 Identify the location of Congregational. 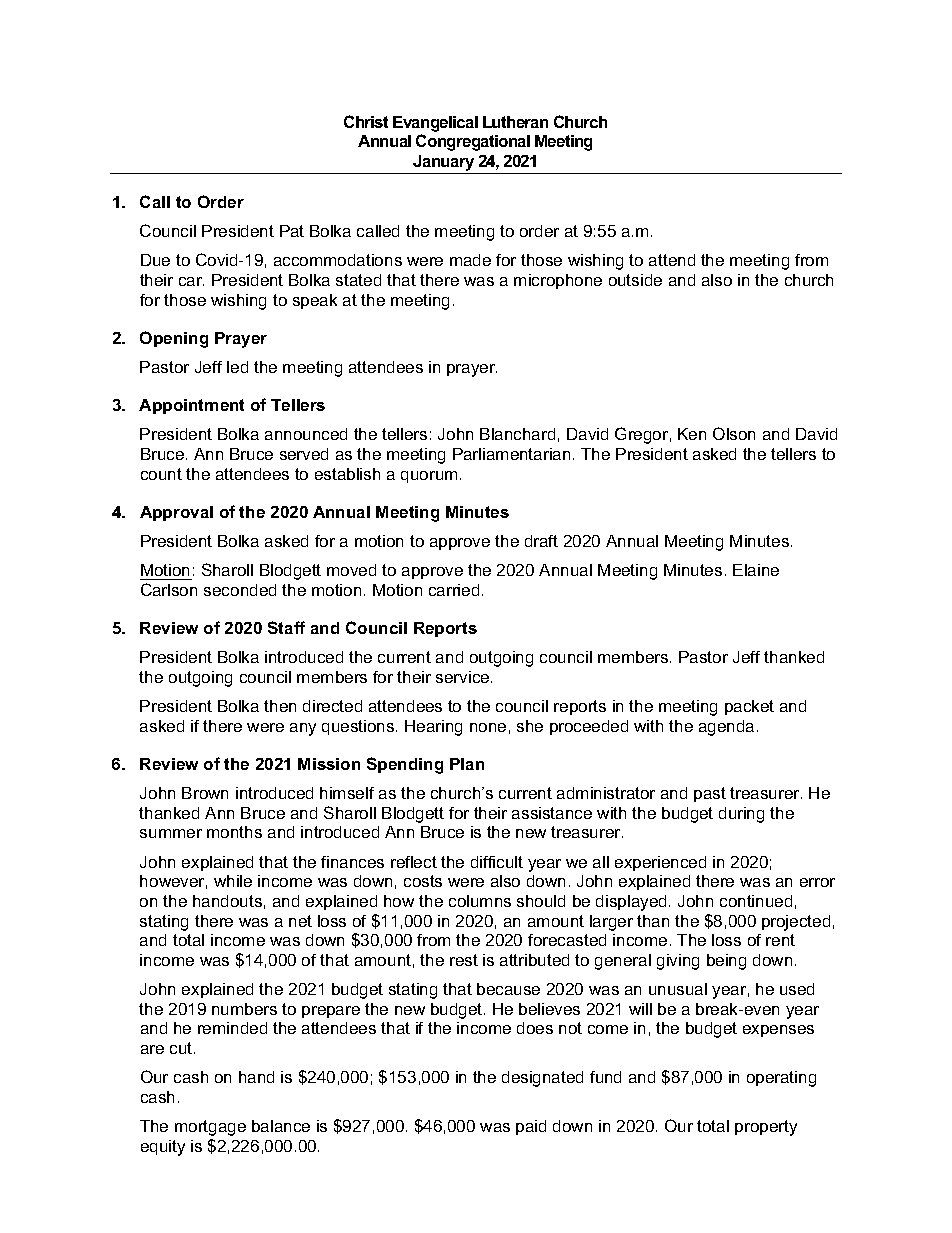
(473, 142).
